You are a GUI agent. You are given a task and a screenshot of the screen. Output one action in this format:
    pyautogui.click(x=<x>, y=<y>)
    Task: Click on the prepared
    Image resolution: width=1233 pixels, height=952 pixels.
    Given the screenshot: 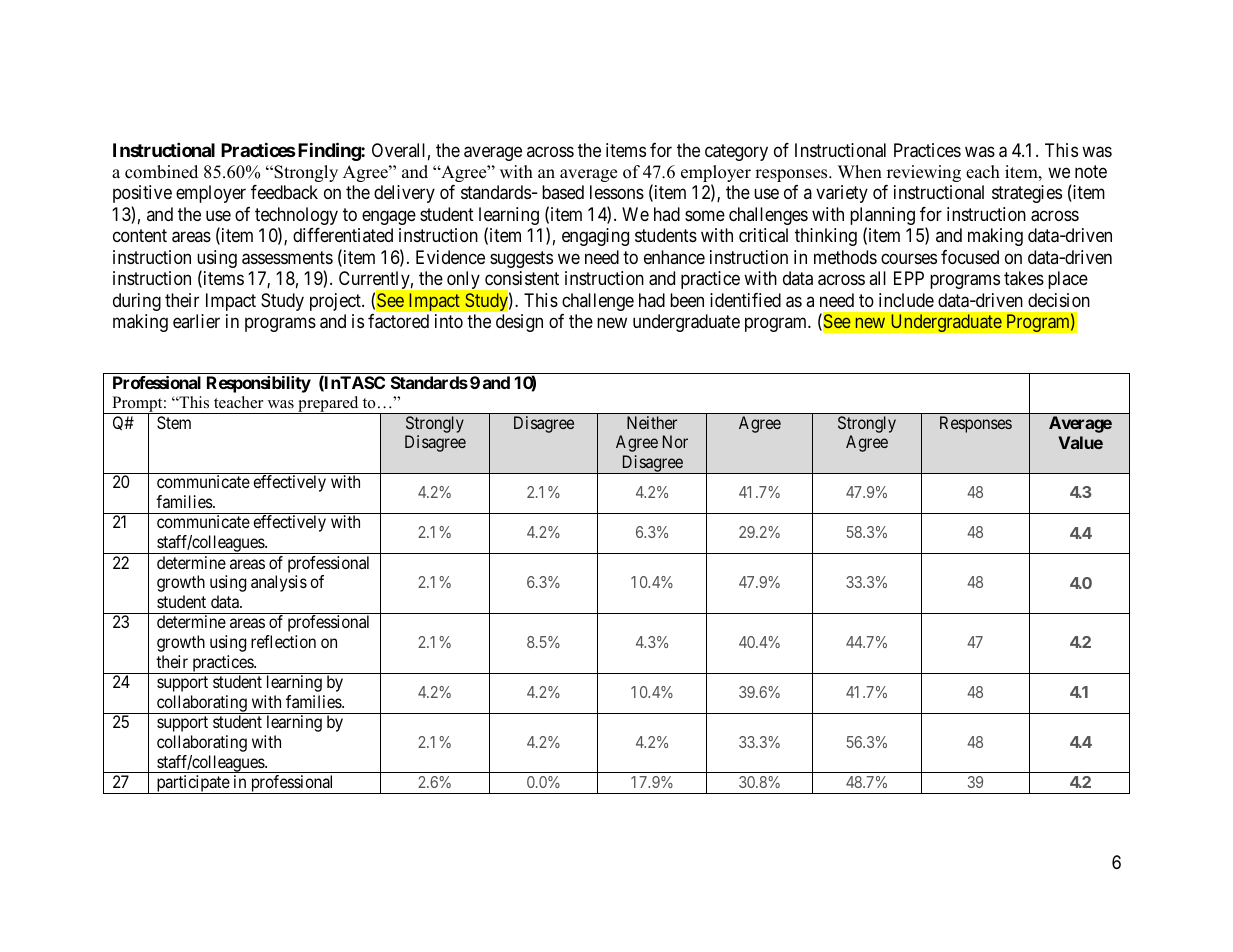 What is the action you would take?
    pyautogui.click(x=328, y=405)
